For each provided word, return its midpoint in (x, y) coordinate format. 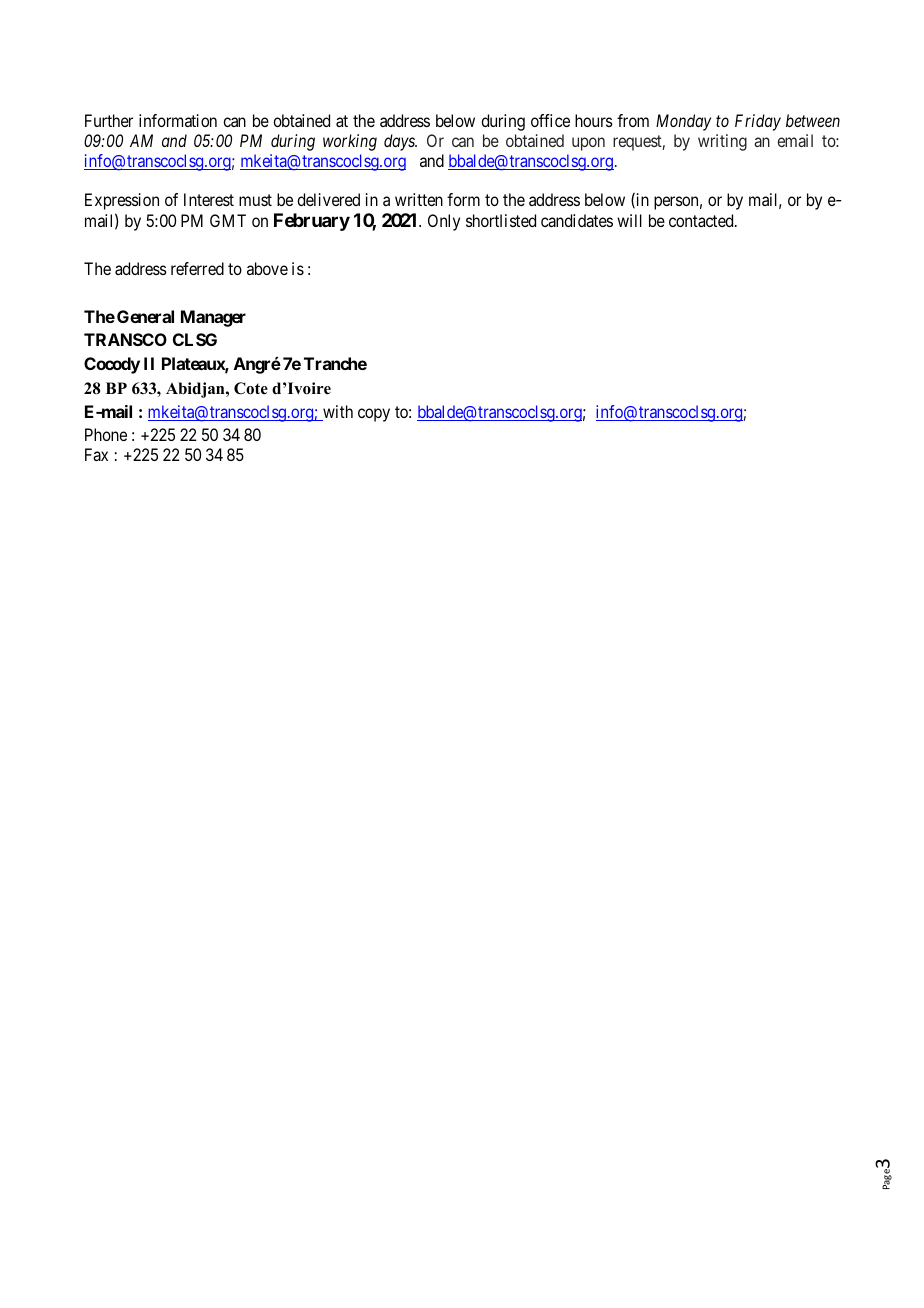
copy (374, 415)
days (400, 142)
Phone (106, 434)
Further (109, 120)
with (337, 413)
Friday (758, 122)
